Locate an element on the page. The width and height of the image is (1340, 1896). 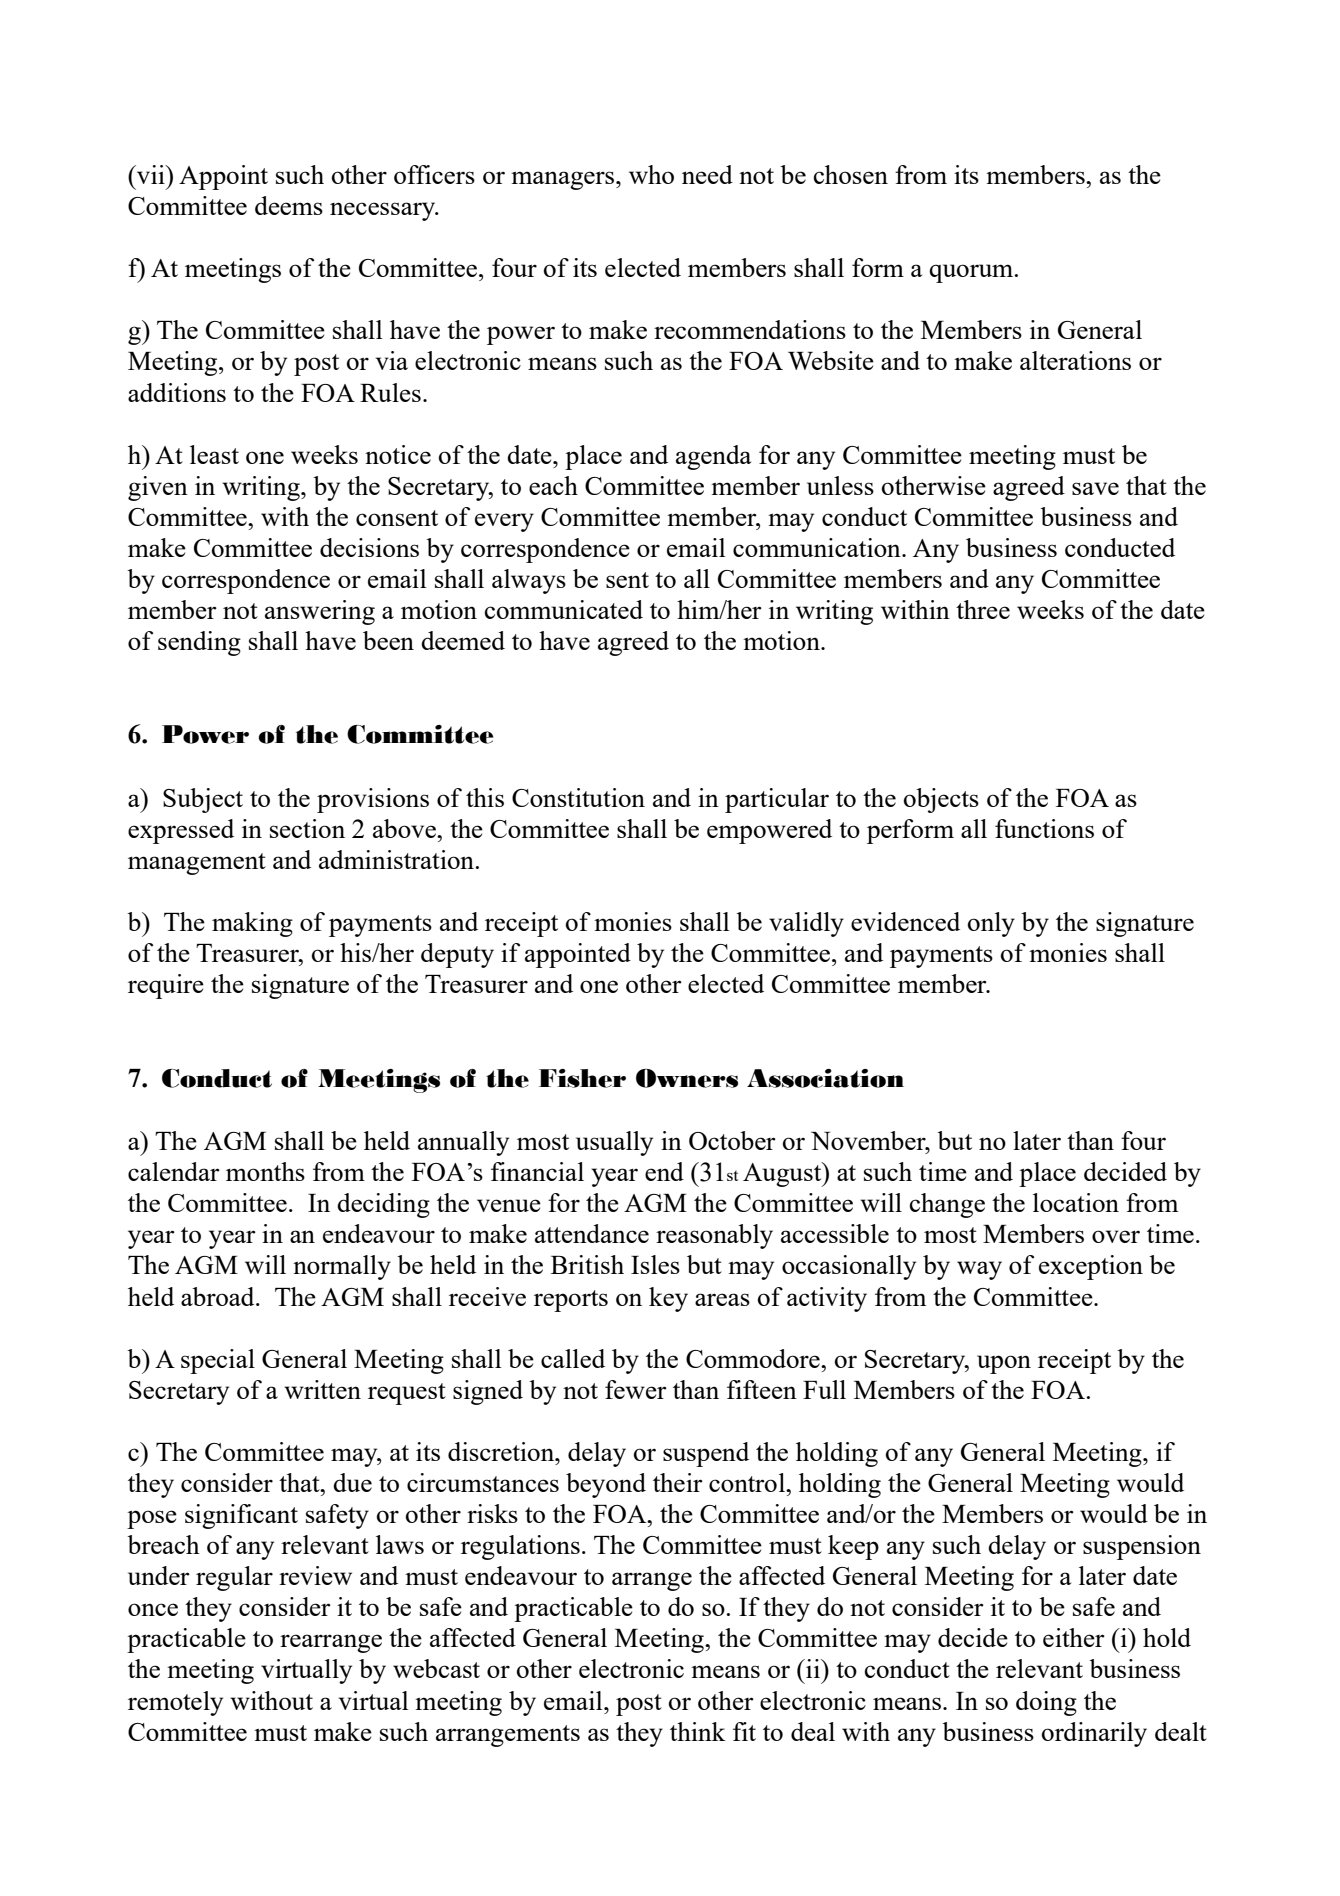
quorum is located at coordinates (972, 273).
